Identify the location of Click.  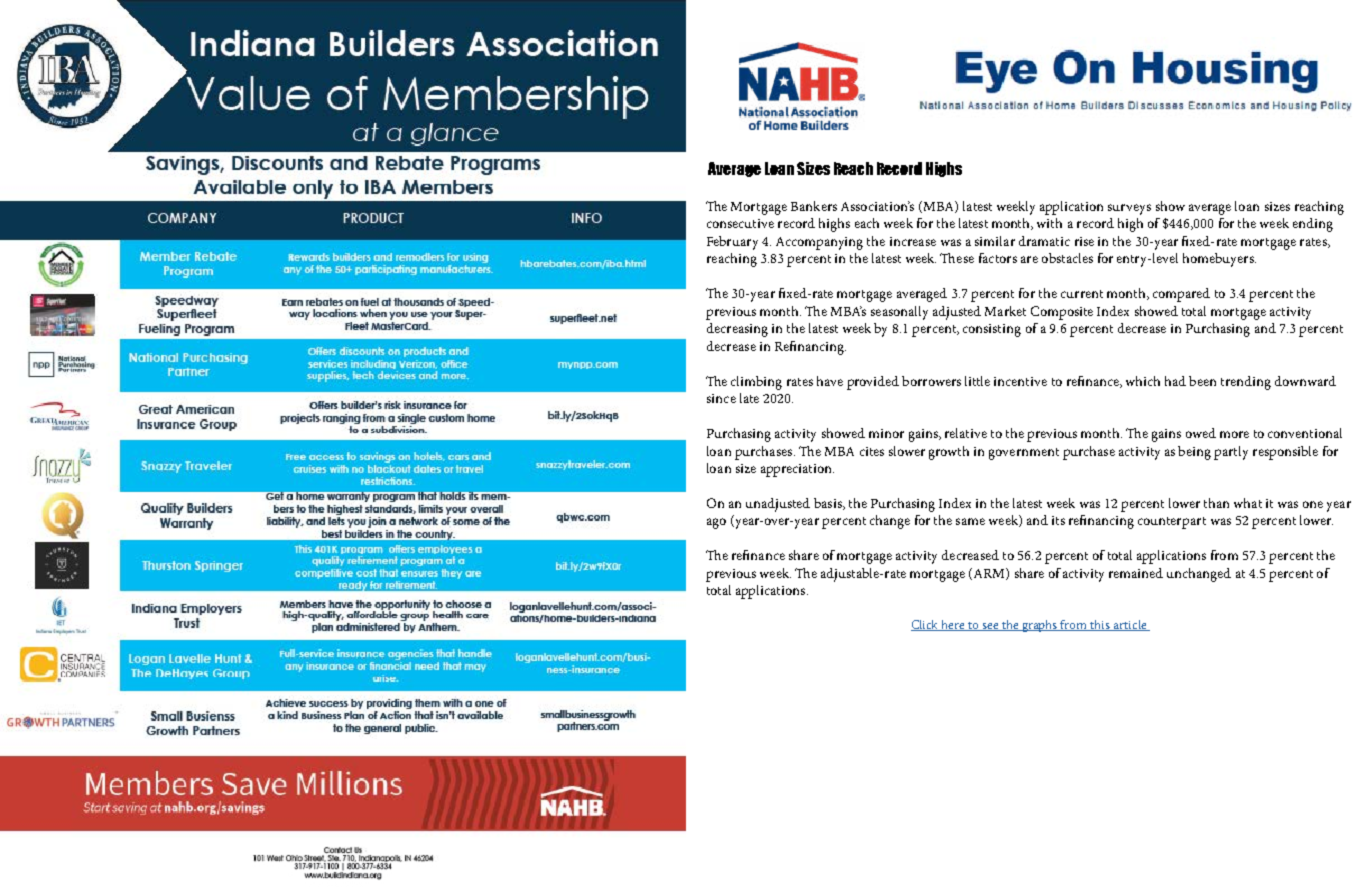
(926, 625).
